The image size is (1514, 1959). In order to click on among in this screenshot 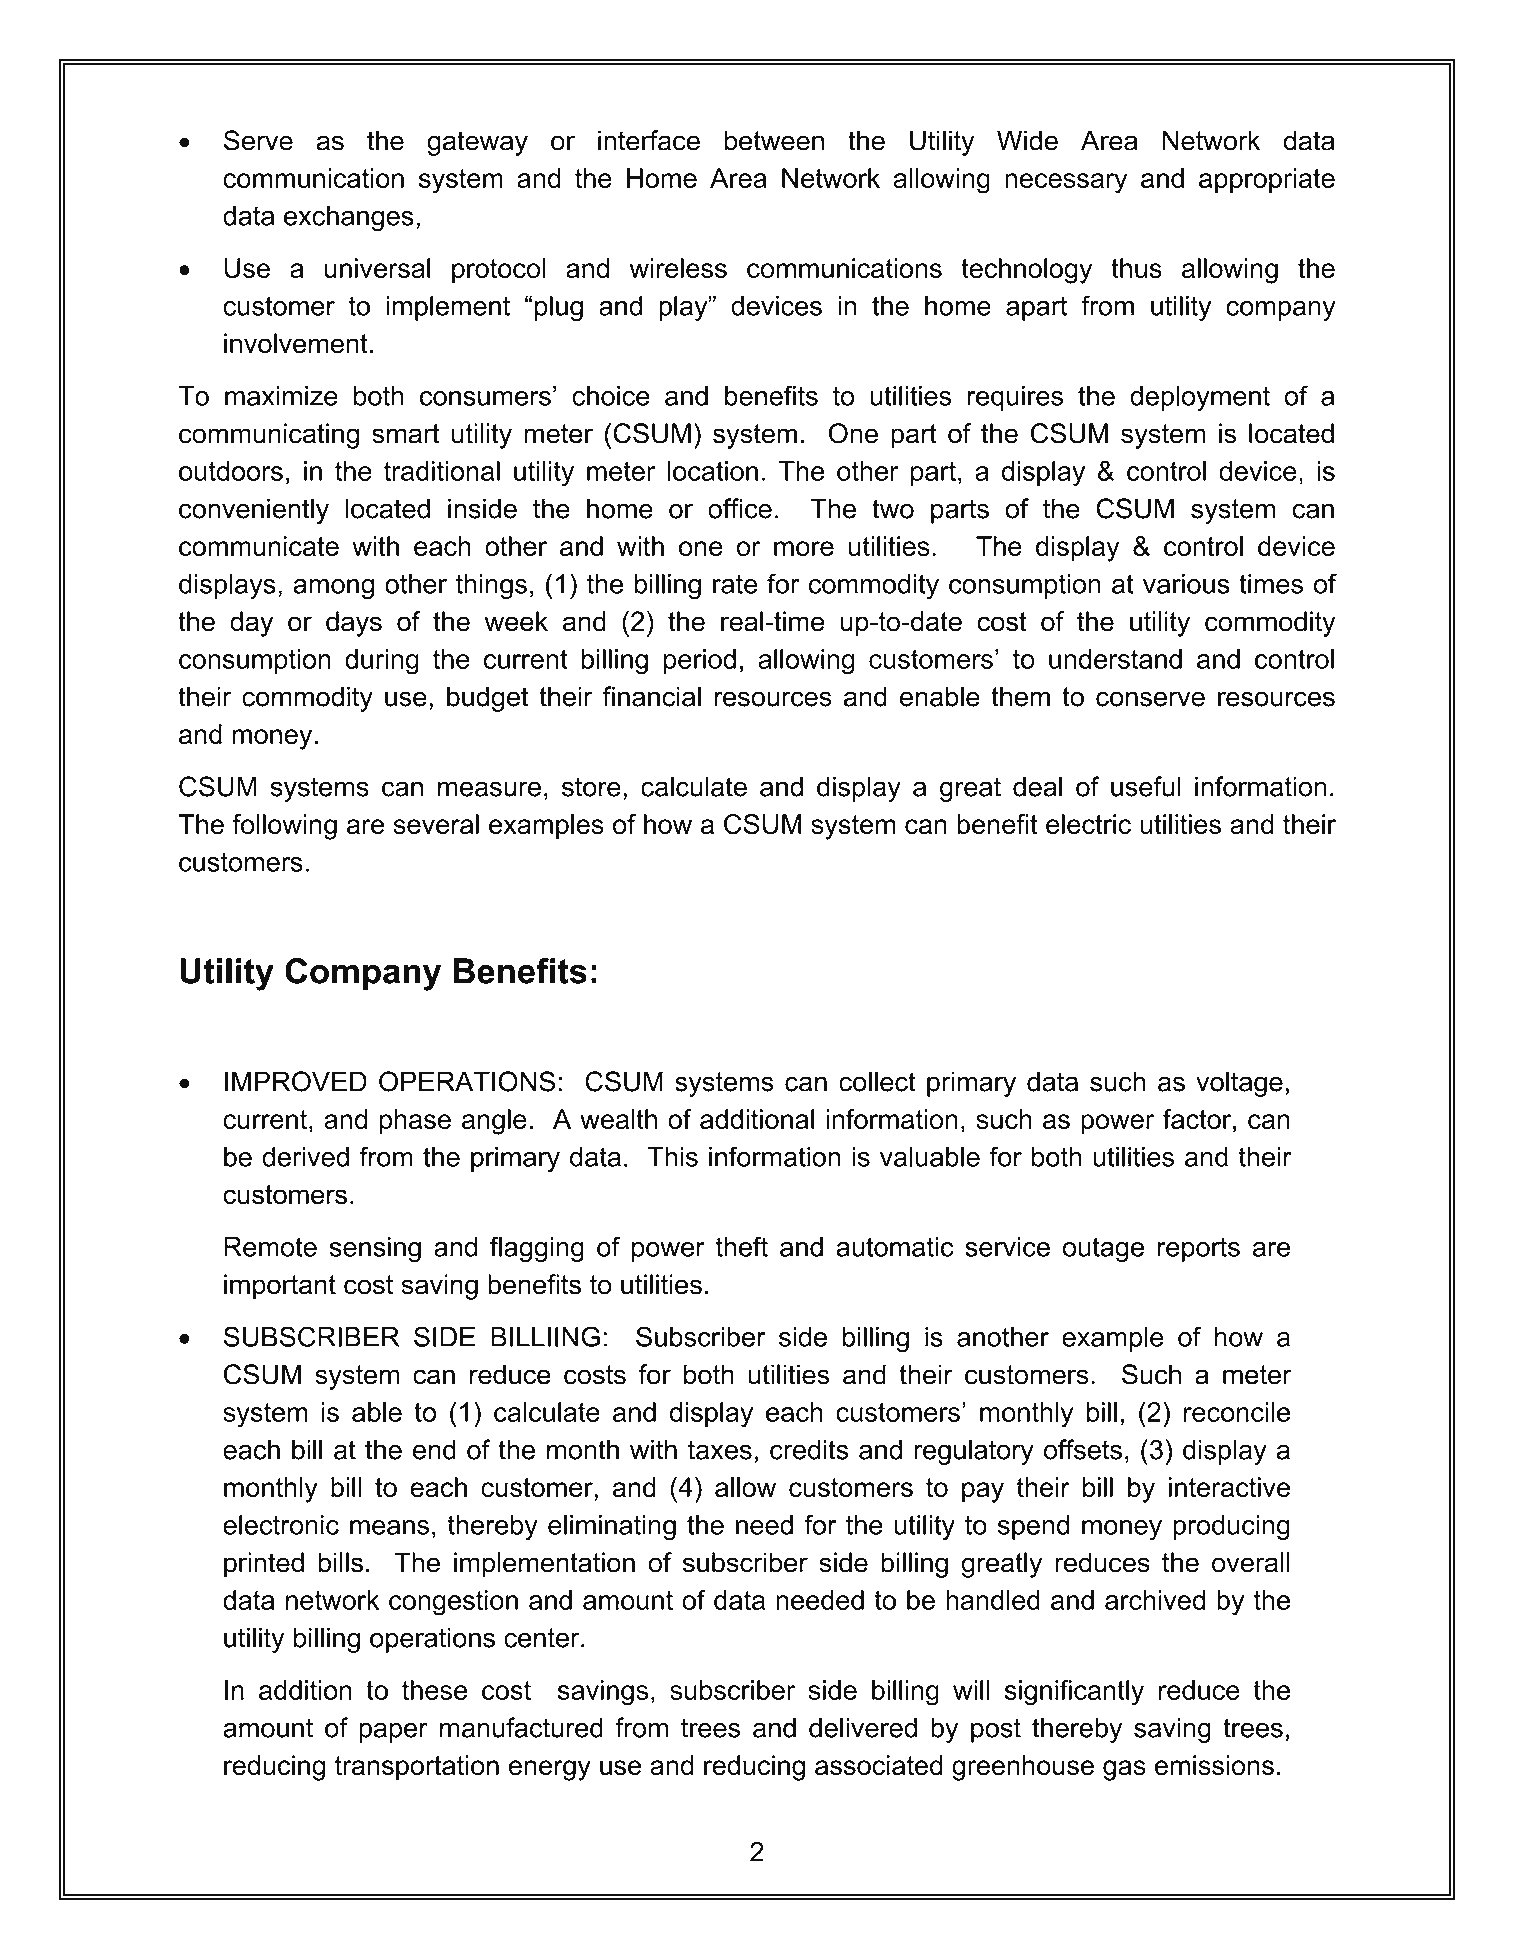, I will do `click(333, 589)`.
